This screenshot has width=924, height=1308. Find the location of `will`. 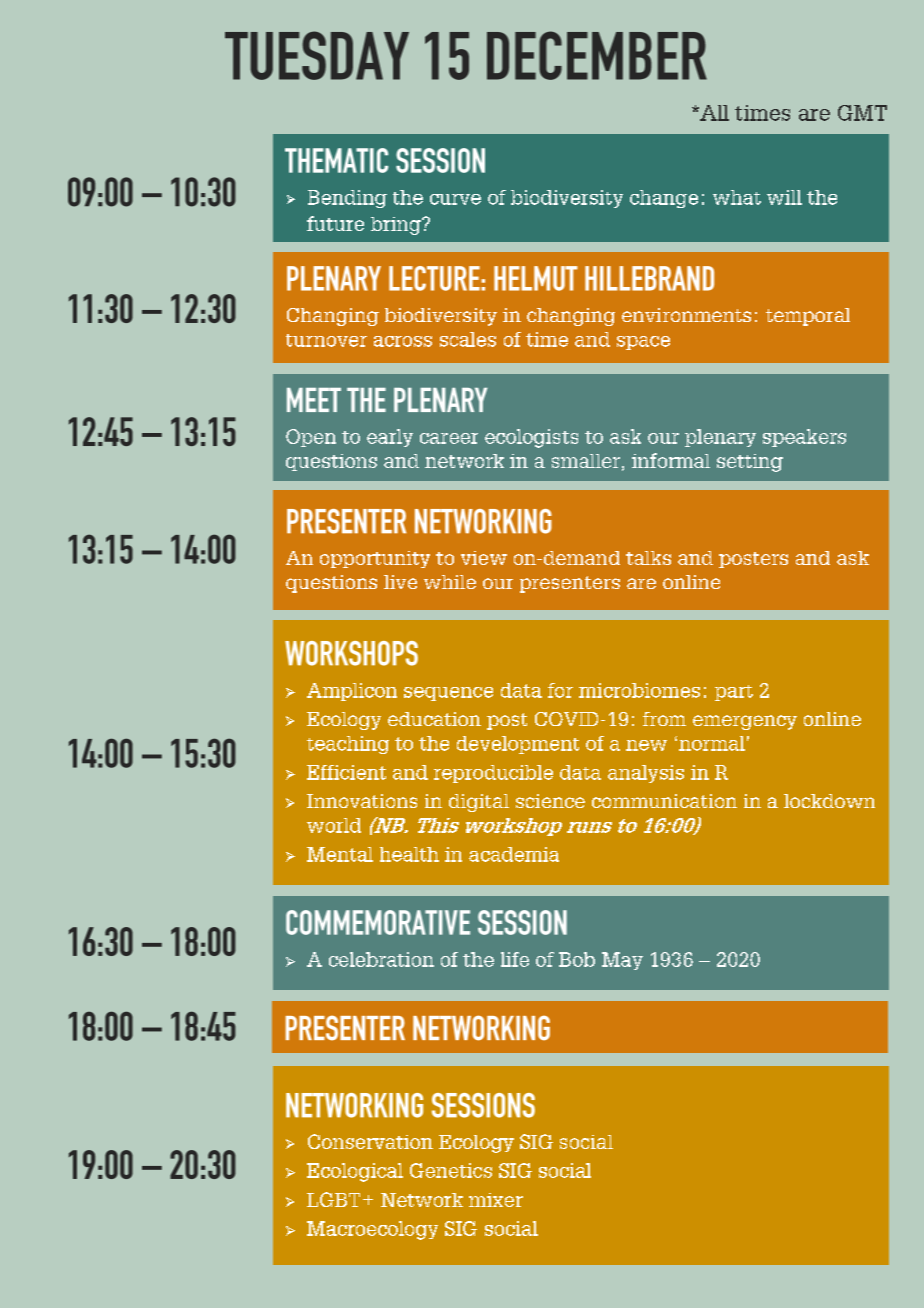

will is located at coordinates (784, 197).
